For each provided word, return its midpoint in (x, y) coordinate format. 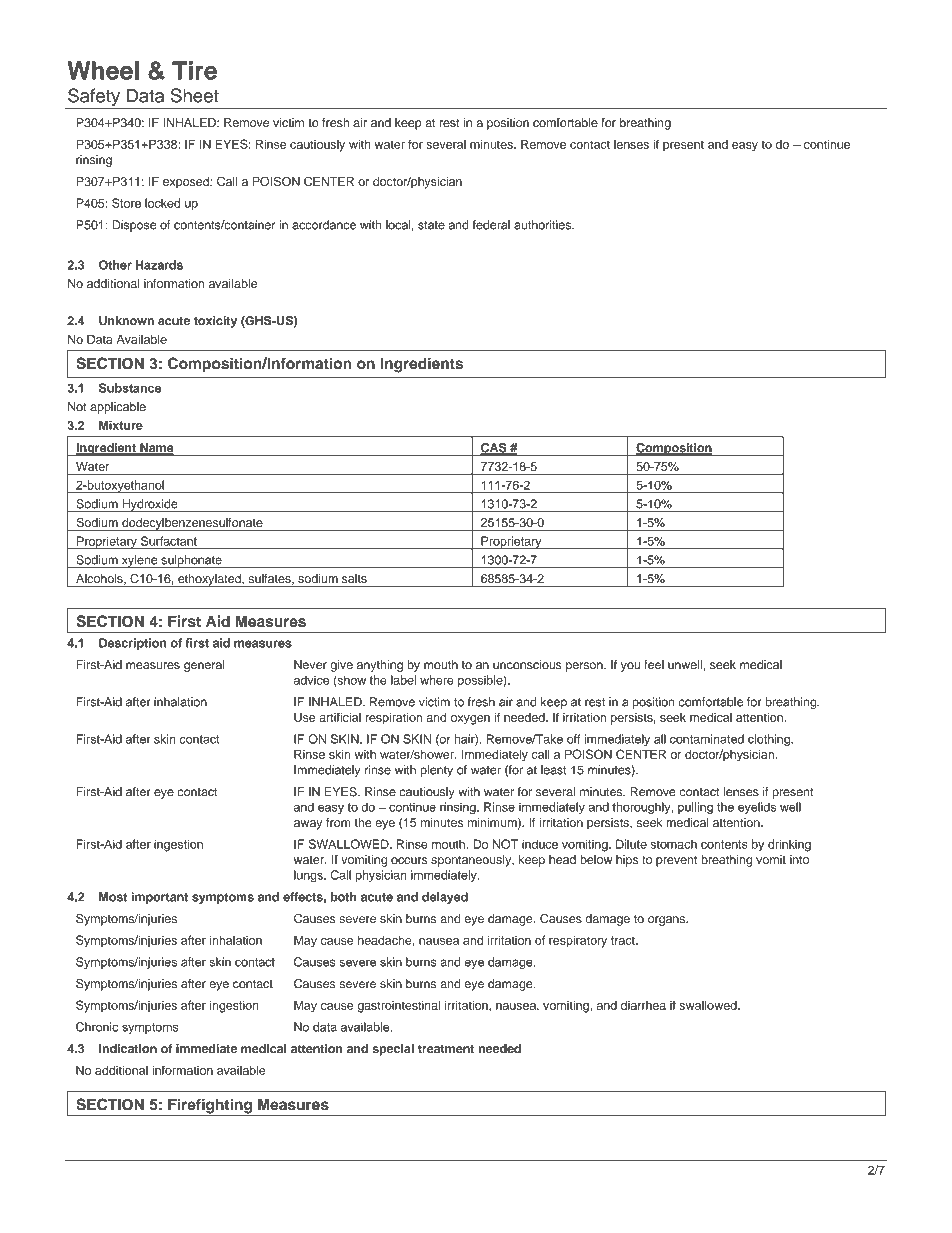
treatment (446, 1049)
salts (354, 578)
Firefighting (210, 1107)
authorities (543, 225)
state (431, 225)
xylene (139, 561)
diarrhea (643, 1005)
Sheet (195, 95)
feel (654, 665)
